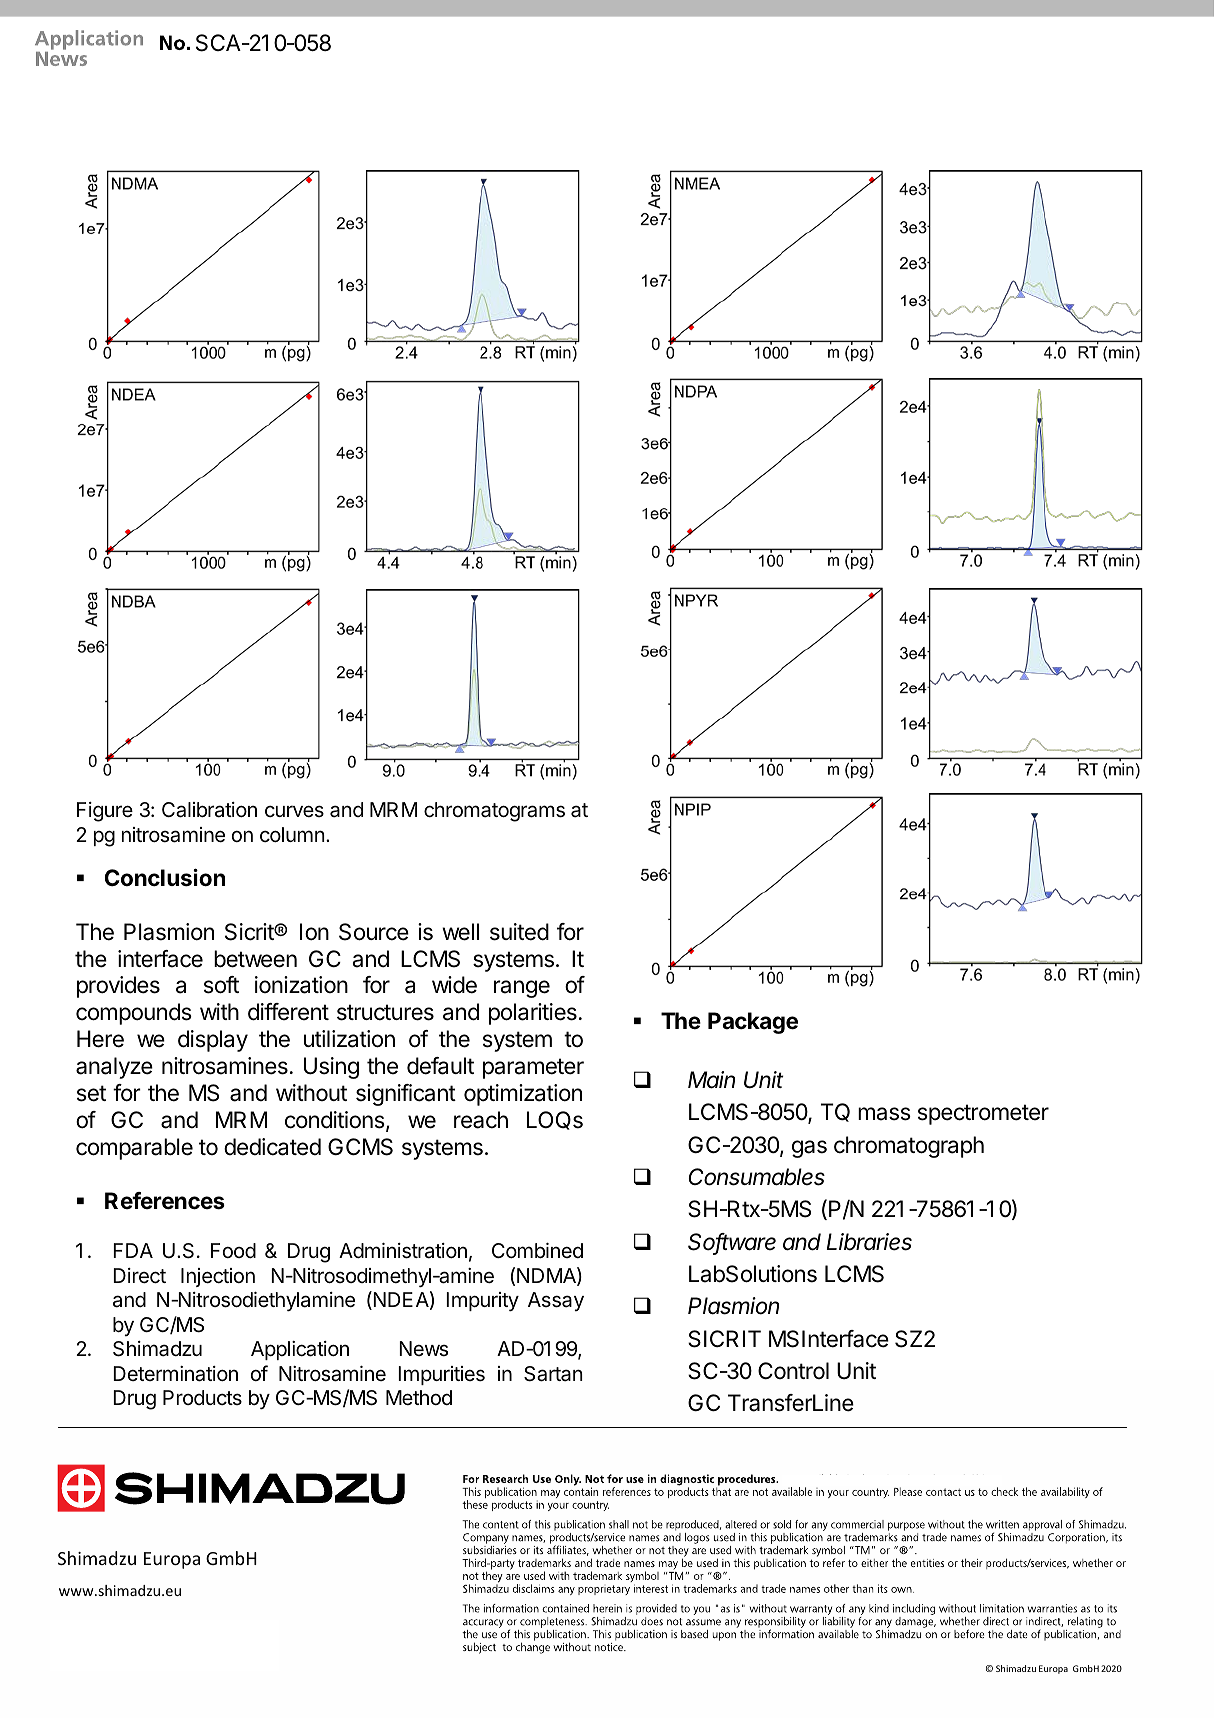 This document has height=1718, width=1216. What do you see at coordinates (134, 1014) in the document?
I see `compounds` at bounding box center [134, 1014].
